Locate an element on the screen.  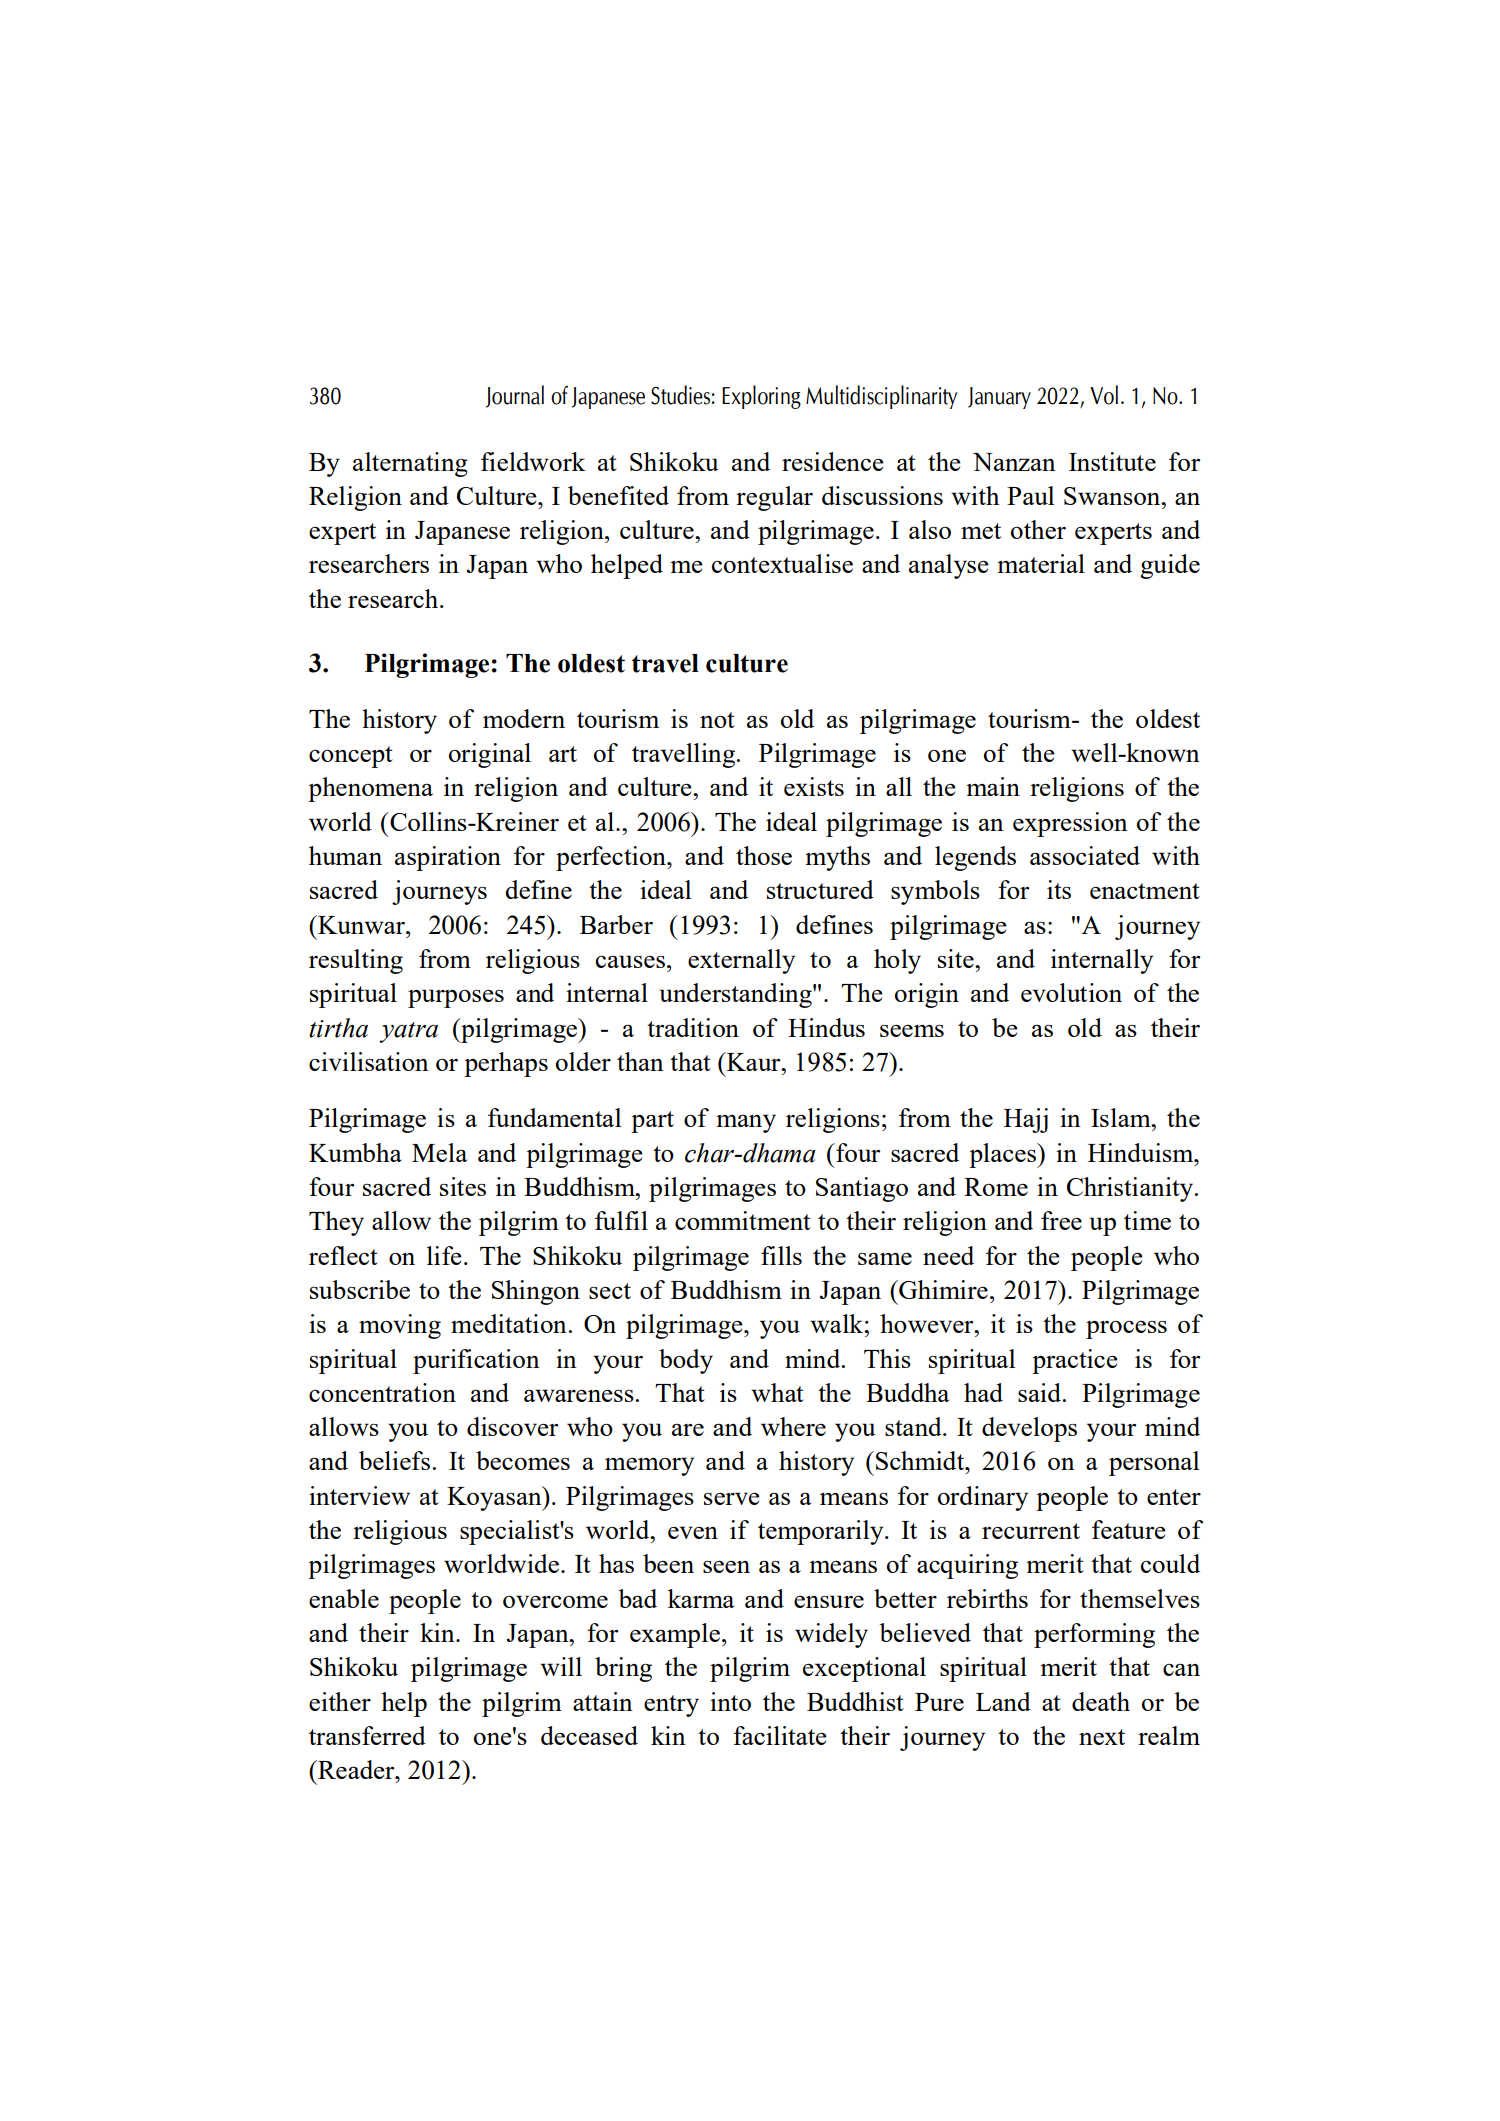
Exploring is located at coordinates (761, 397).
